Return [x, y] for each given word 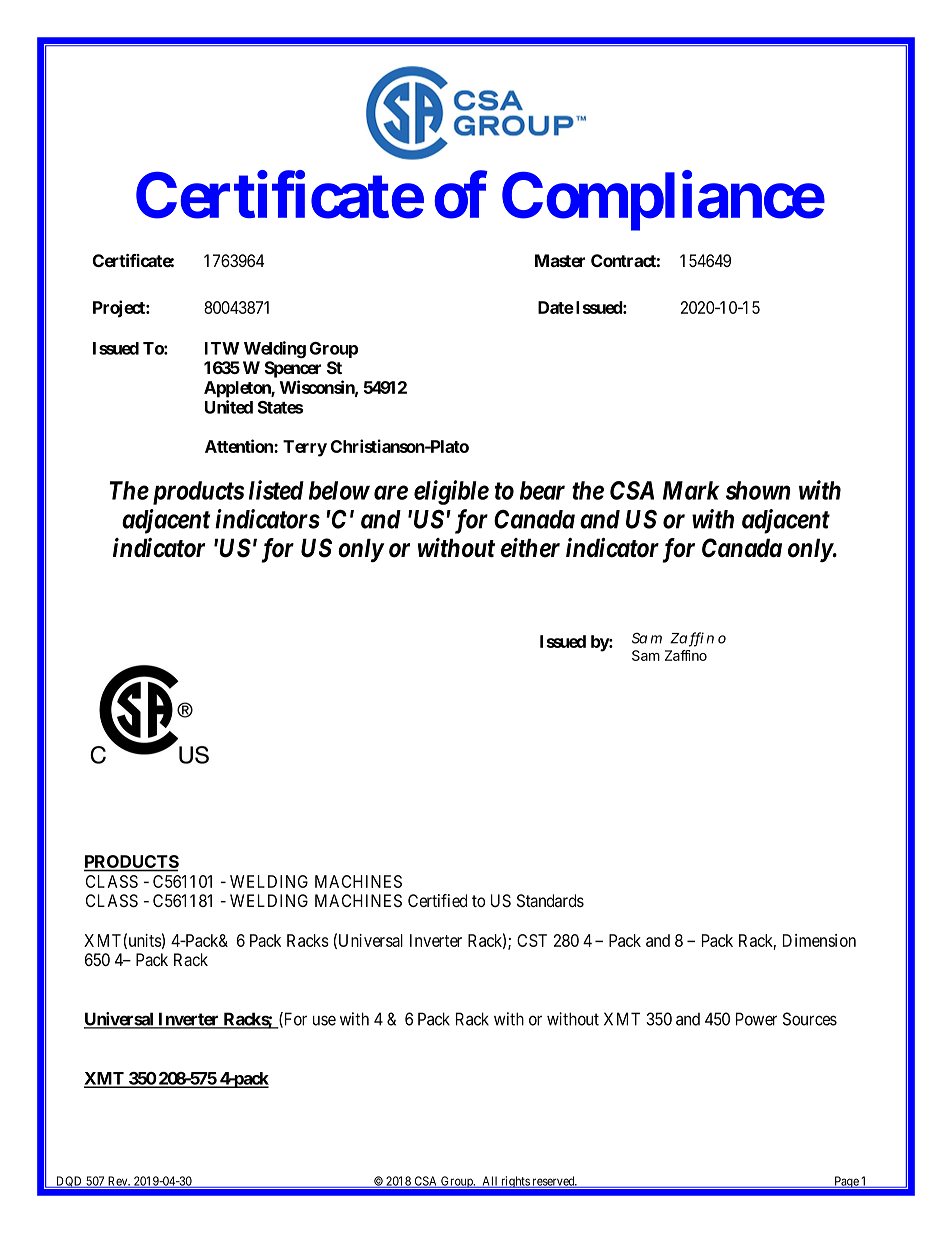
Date [556, 307]
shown [758, 490]
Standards [550, 901]
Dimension [819, 940]
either [530, 548]
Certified [437, 900]
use [324, 1020]
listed [276, 490]
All [490, 1182]
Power [756, 1019]
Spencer [292, 369]
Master [560, 260]
